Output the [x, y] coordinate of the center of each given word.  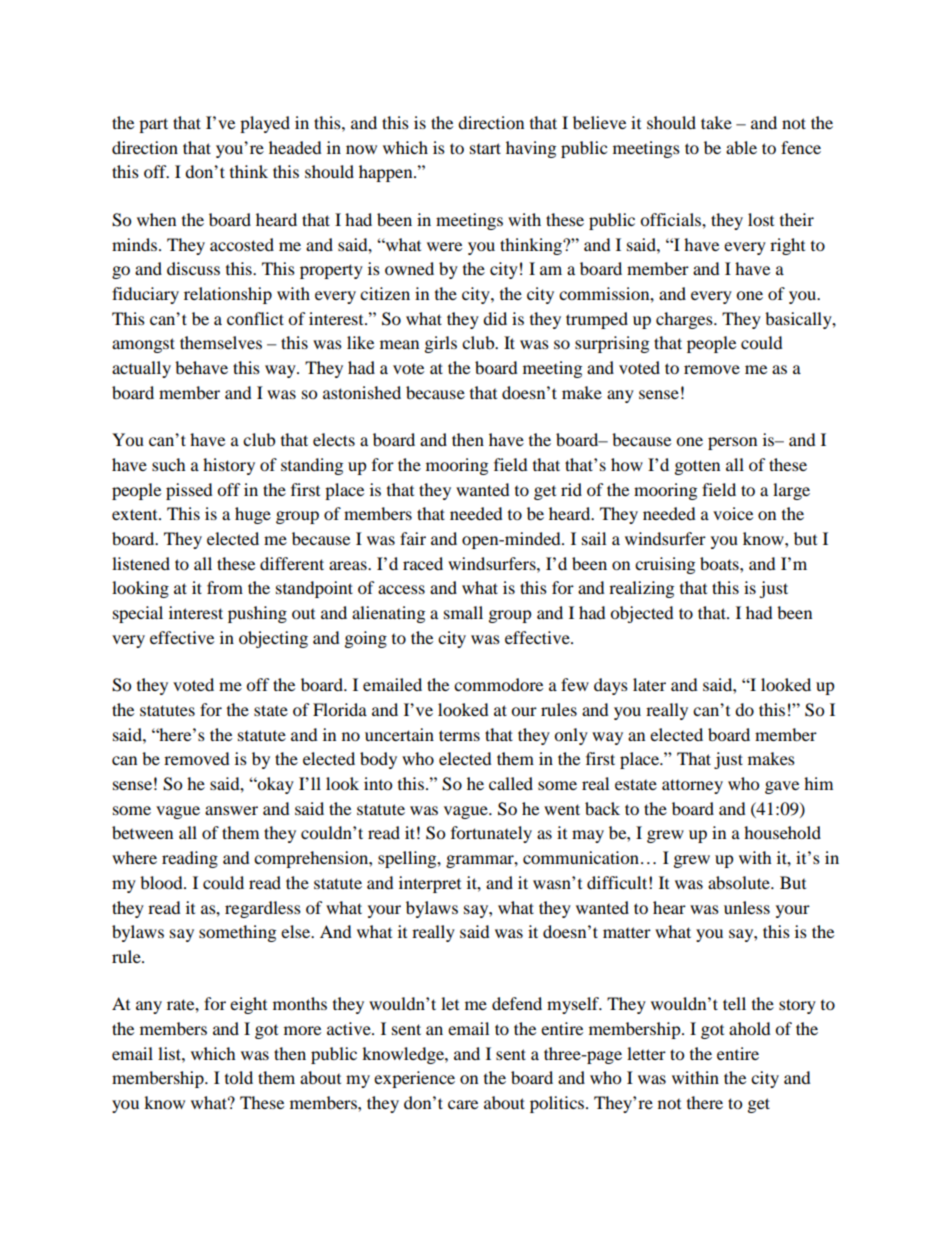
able [741, 147]
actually [141, 369]
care [463, 1104]
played [265, 124]
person [732, 443]
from [225, 587]
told [239, 1077]
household [782, 832]
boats [720, 563]
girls [441, 344]
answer [231, 810]
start [485, 148]
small [463, 612]
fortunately [491, 834]
